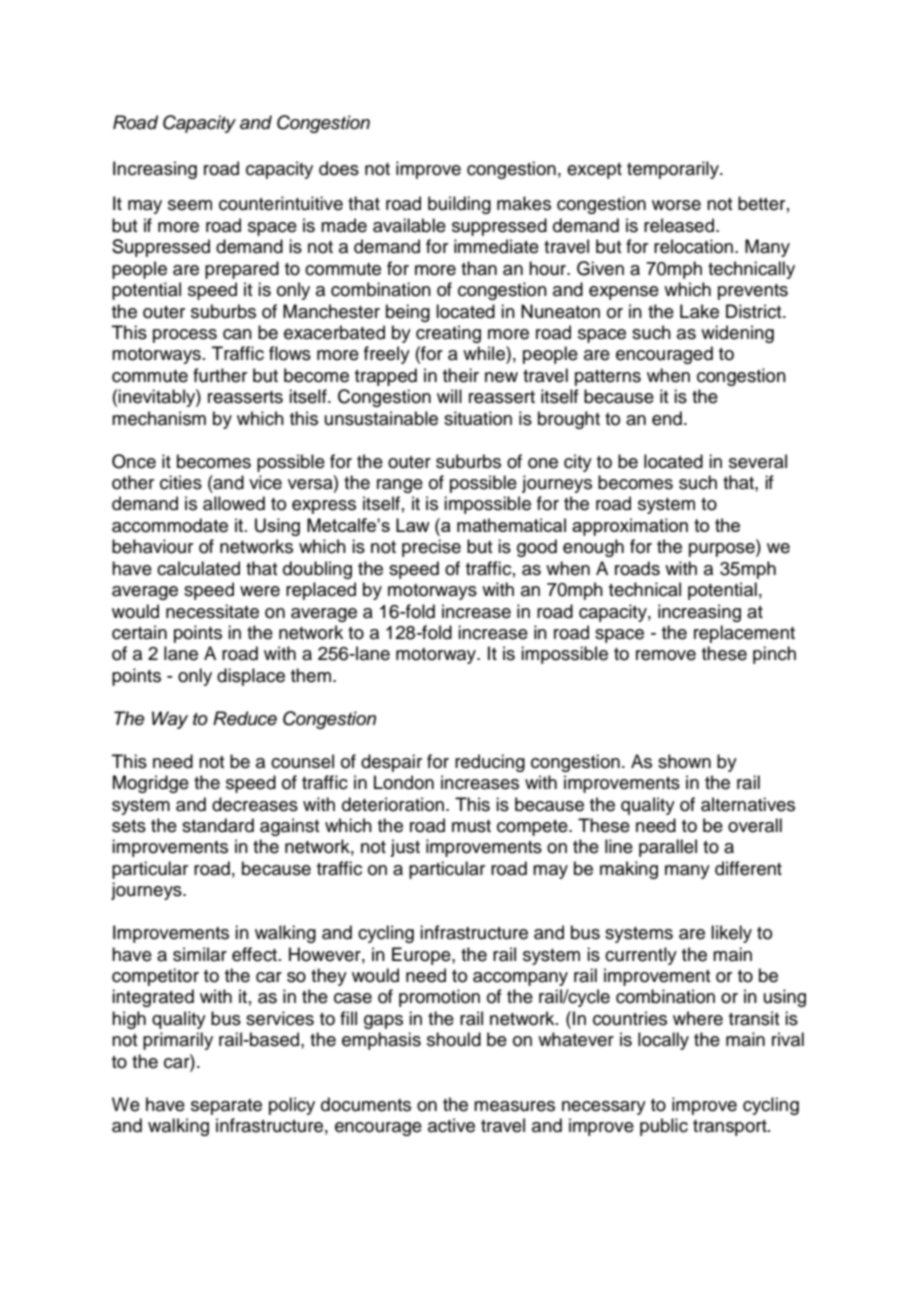 The image size is (924, 1308). What do you see at coordinates (413, 525) in the screenshot?
I see `Law` at bounding box center [413, 525].
